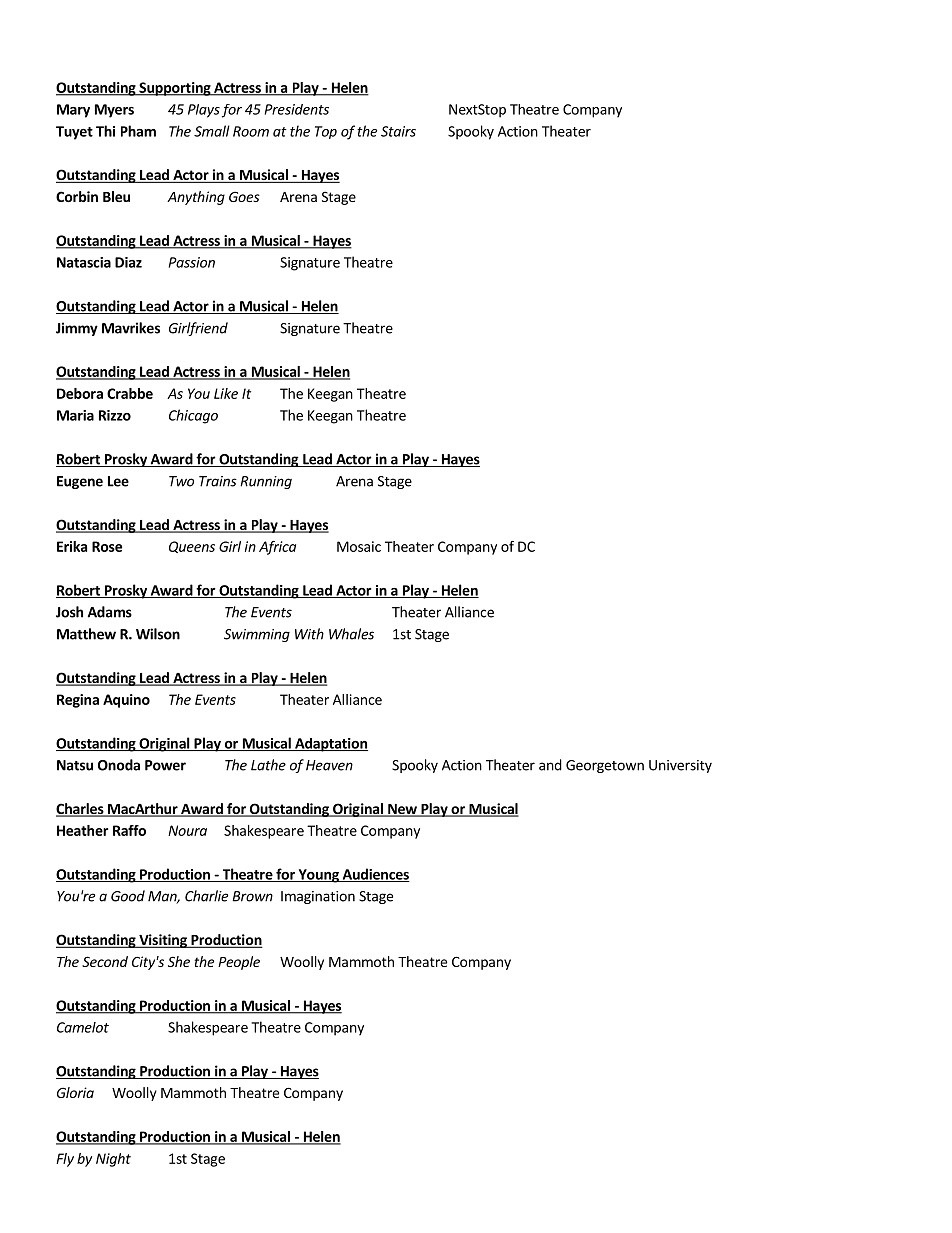 This screenshot has width=952, height=1233. I want to click on Audiences, so click(375, 875).
